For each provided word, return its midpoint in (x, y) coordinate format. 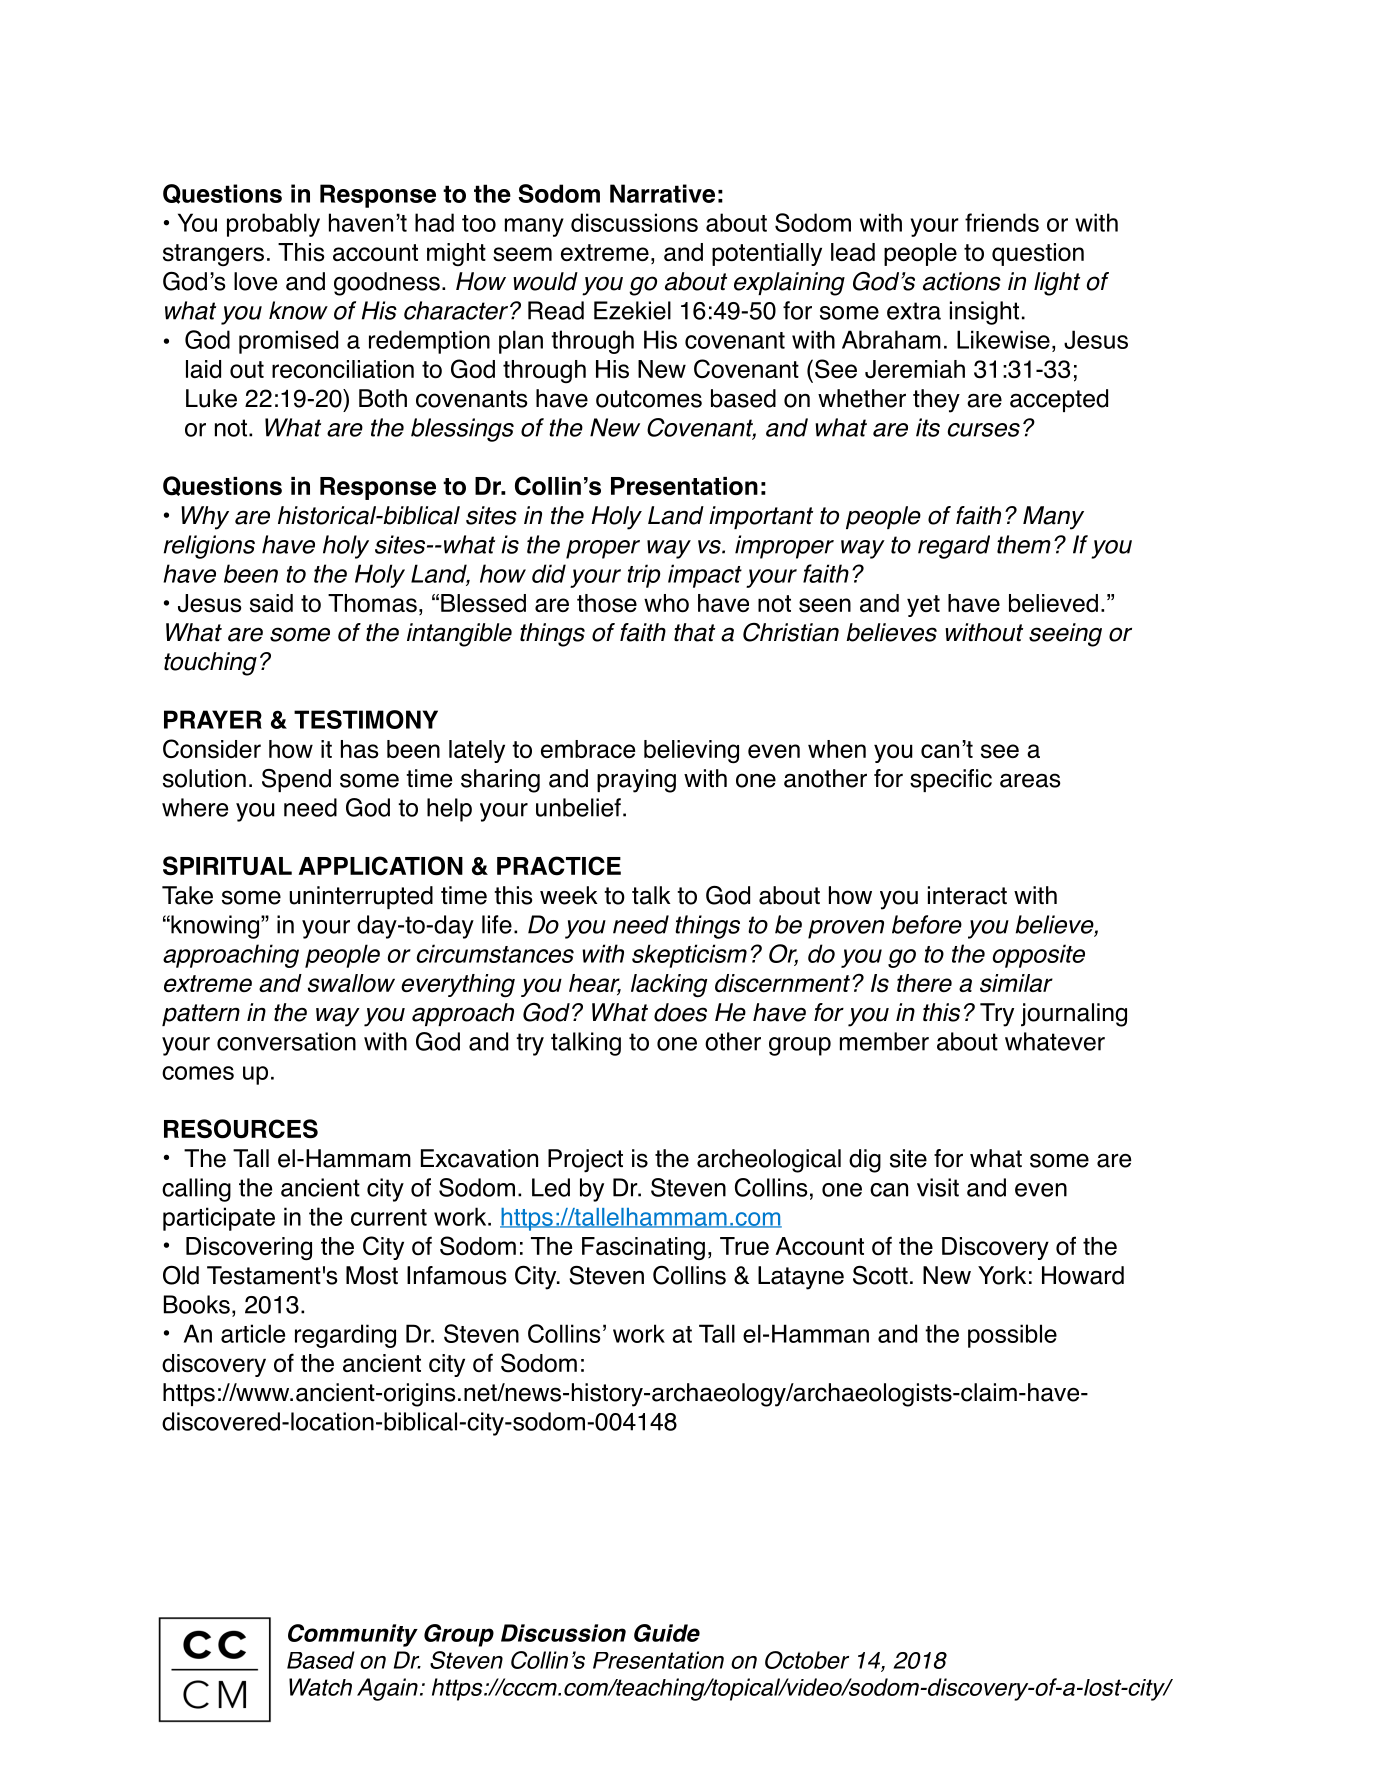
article (253, 1333)
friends (1002, 222)
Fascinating (643, 1248)
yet (923, 606)
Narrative (662, 193)
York (1002, 1275)
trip (644, 576)
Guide (667, 1633)
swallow (351, 983)
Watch (320, 1687)
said (271, 603)
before (927, 924)
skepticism (689, 956)
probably (273, 225)
